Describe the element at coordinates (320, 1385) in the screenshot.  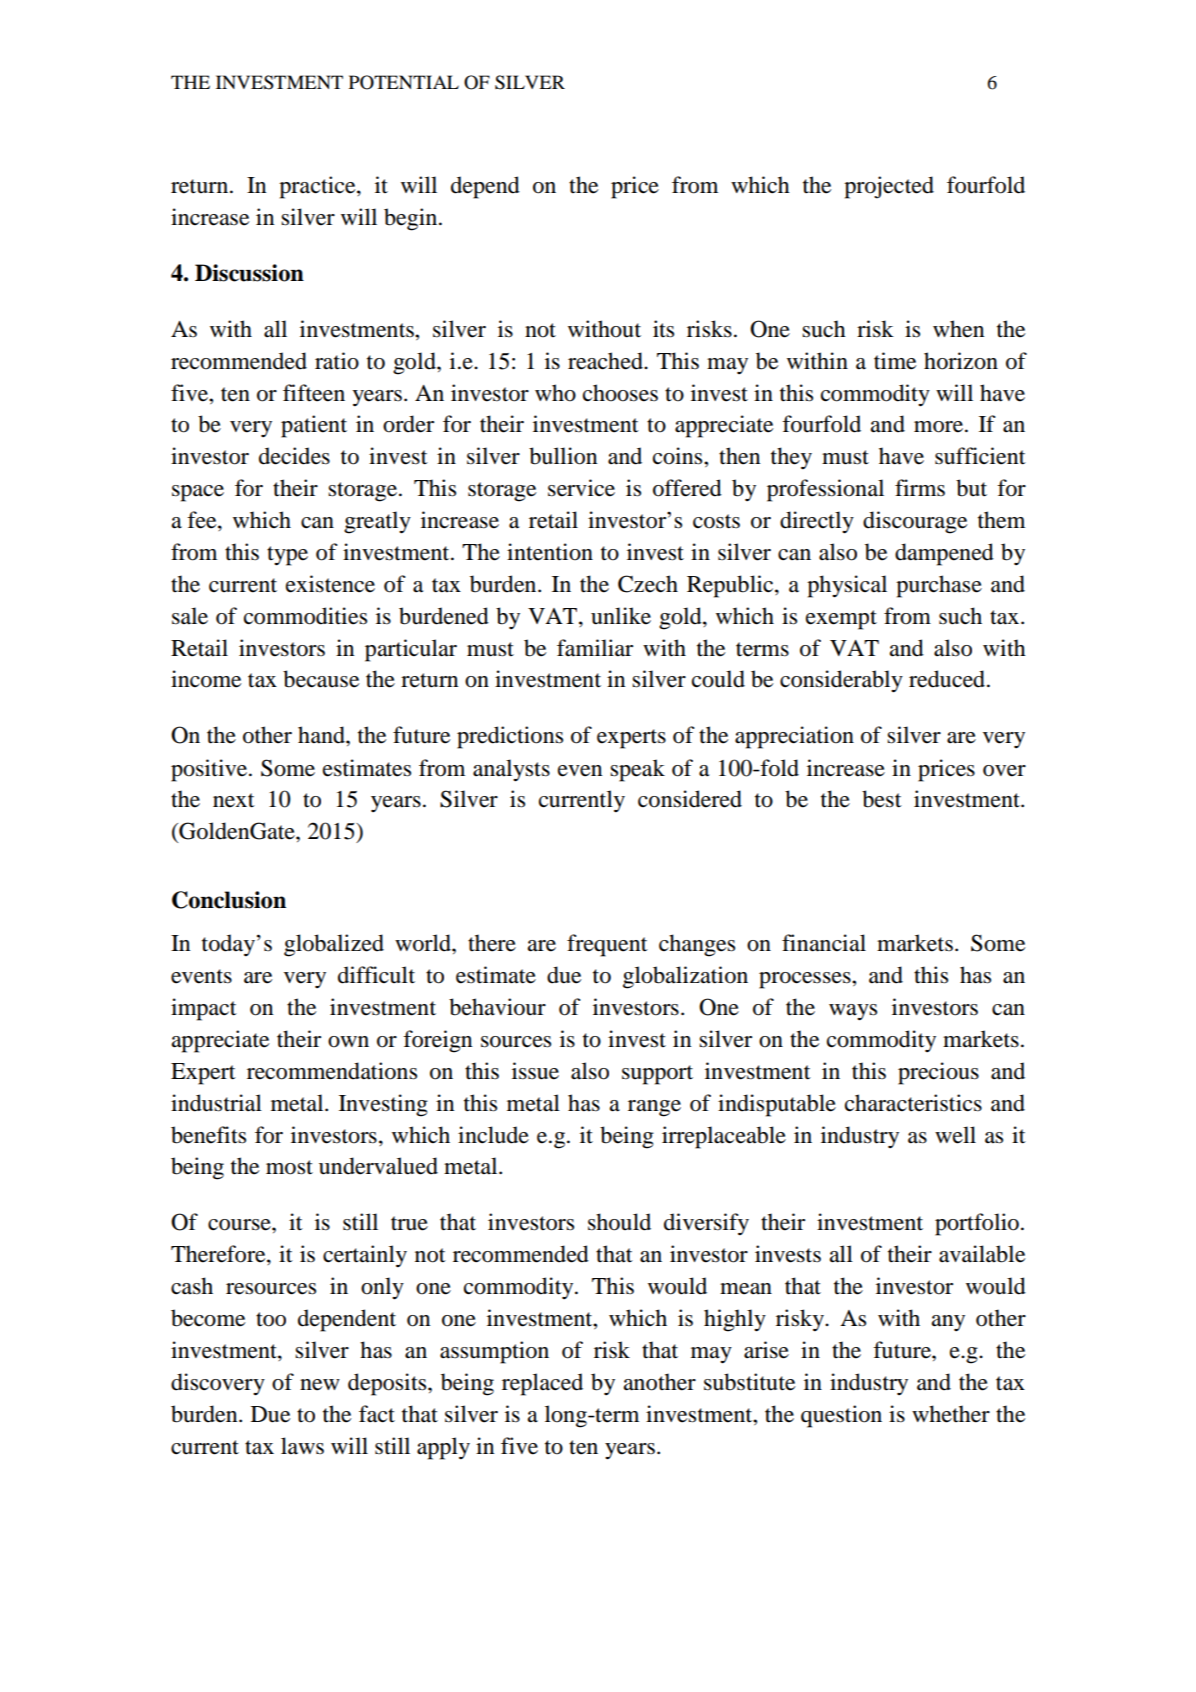
I see `new` at that location.
